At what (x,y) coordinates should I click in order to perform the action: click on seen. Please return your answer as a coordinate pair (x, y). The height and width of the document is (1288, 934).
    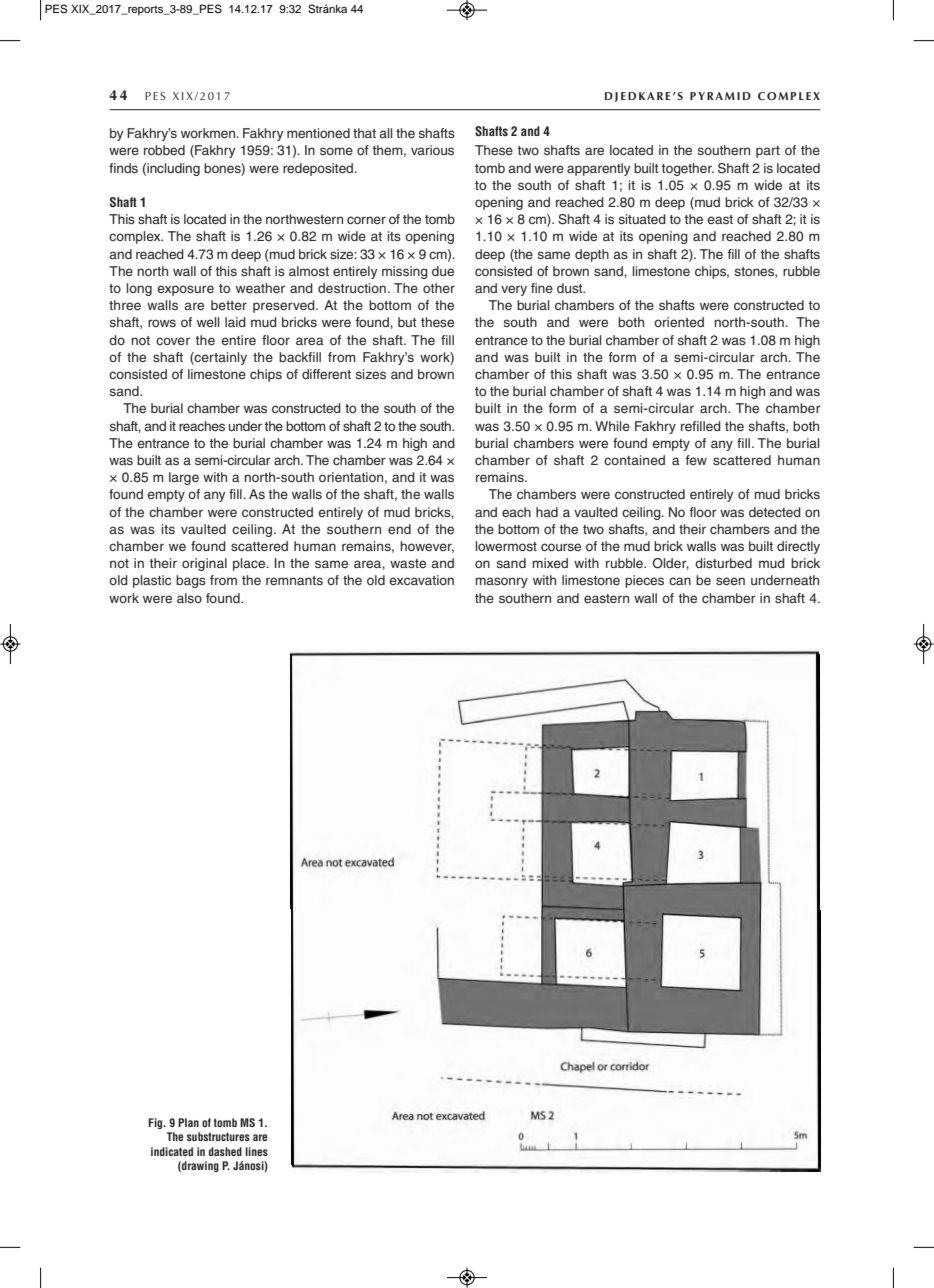
    Looking at the image, I should click on (730, 581).
